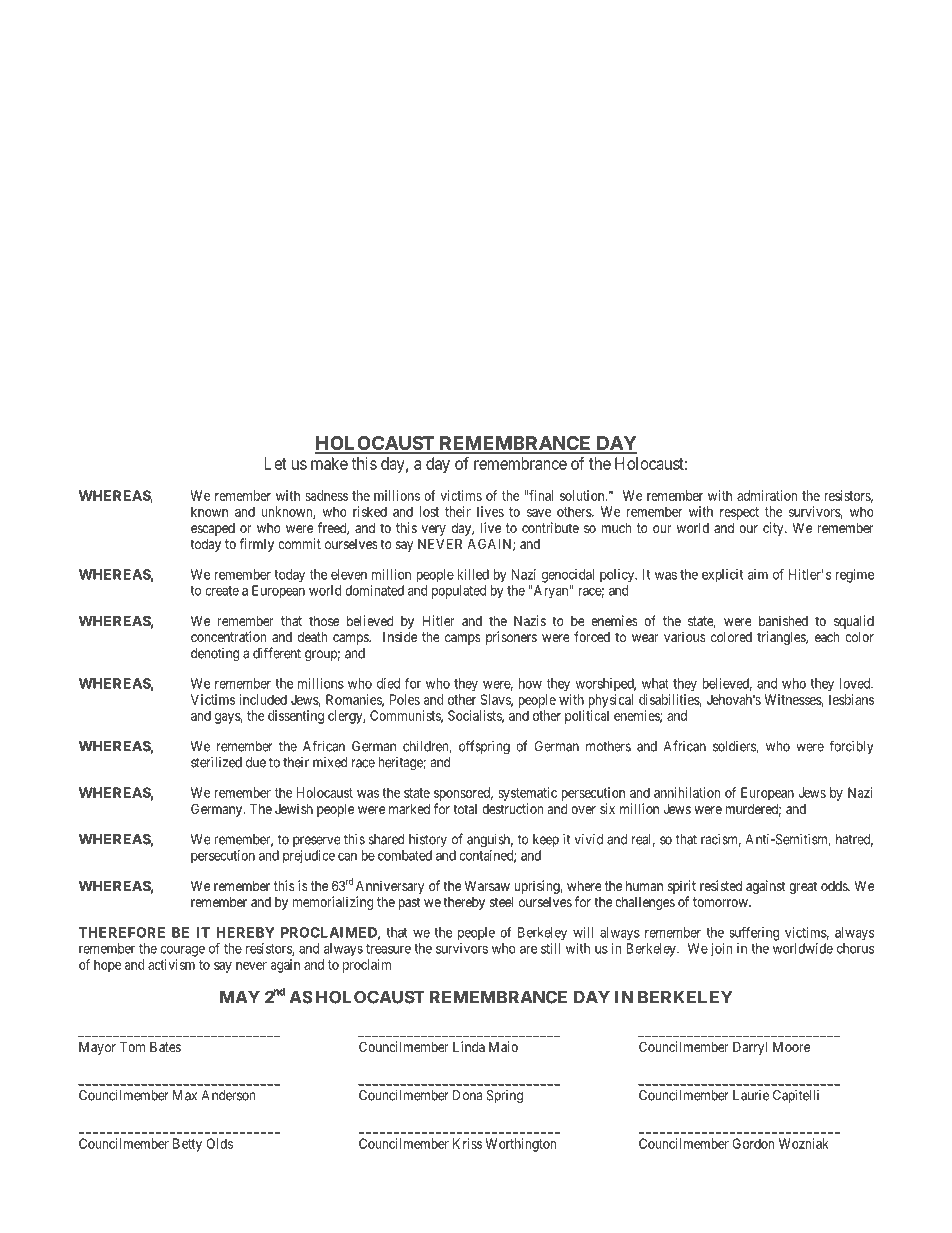 This document has width=952, height=1233. What do you see at coordinates (216, 762) in the document?
I see `sterilized` at bounding box center [216, 762].
